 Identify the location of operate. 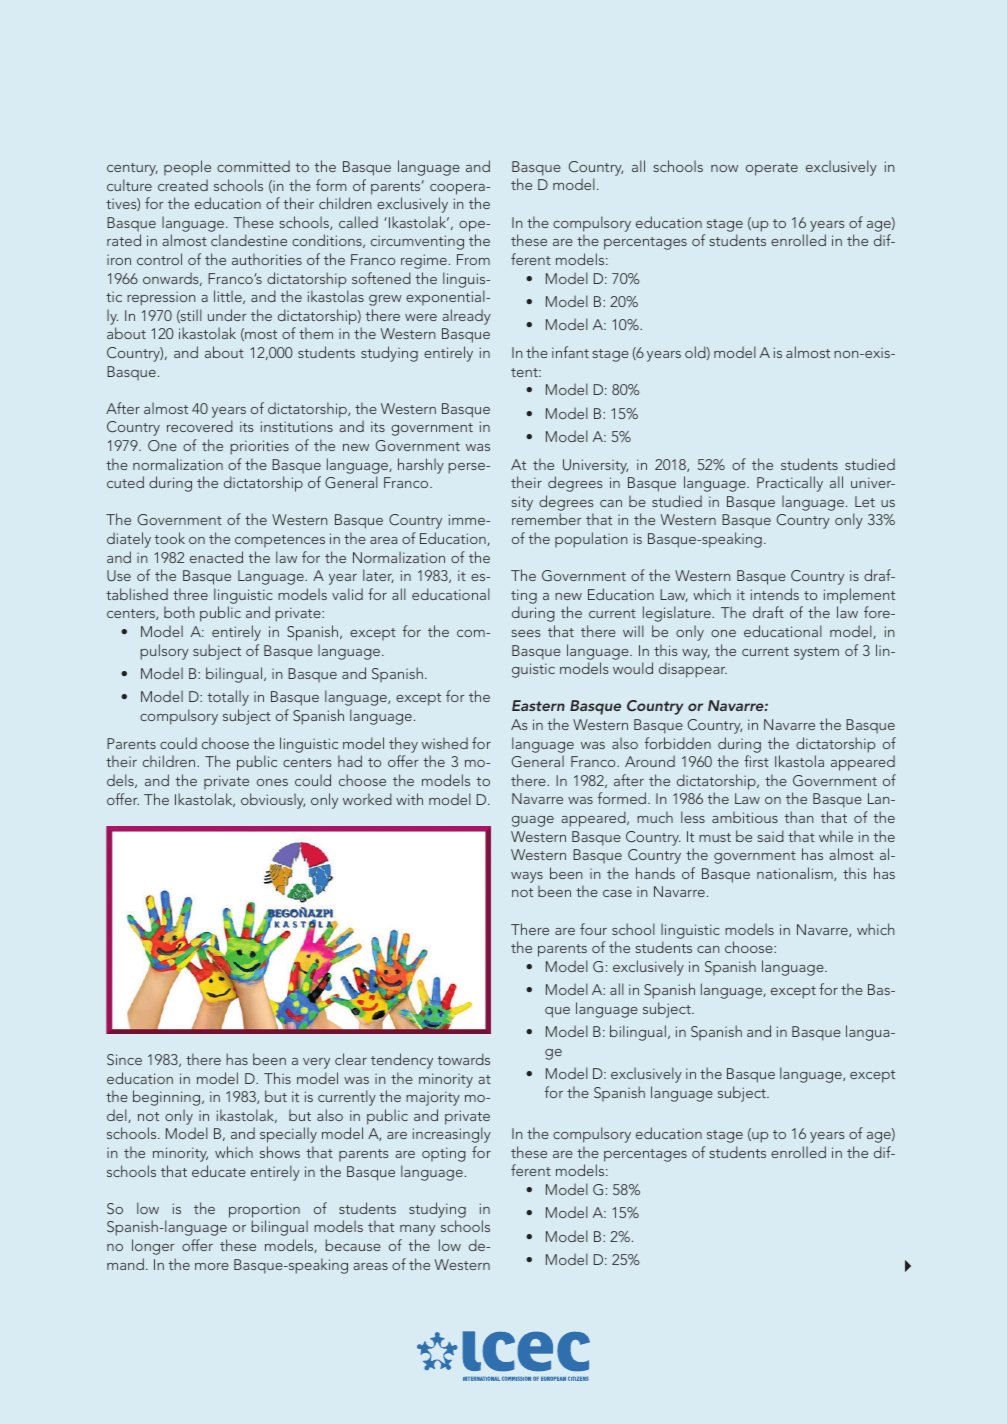
(772, 169).
